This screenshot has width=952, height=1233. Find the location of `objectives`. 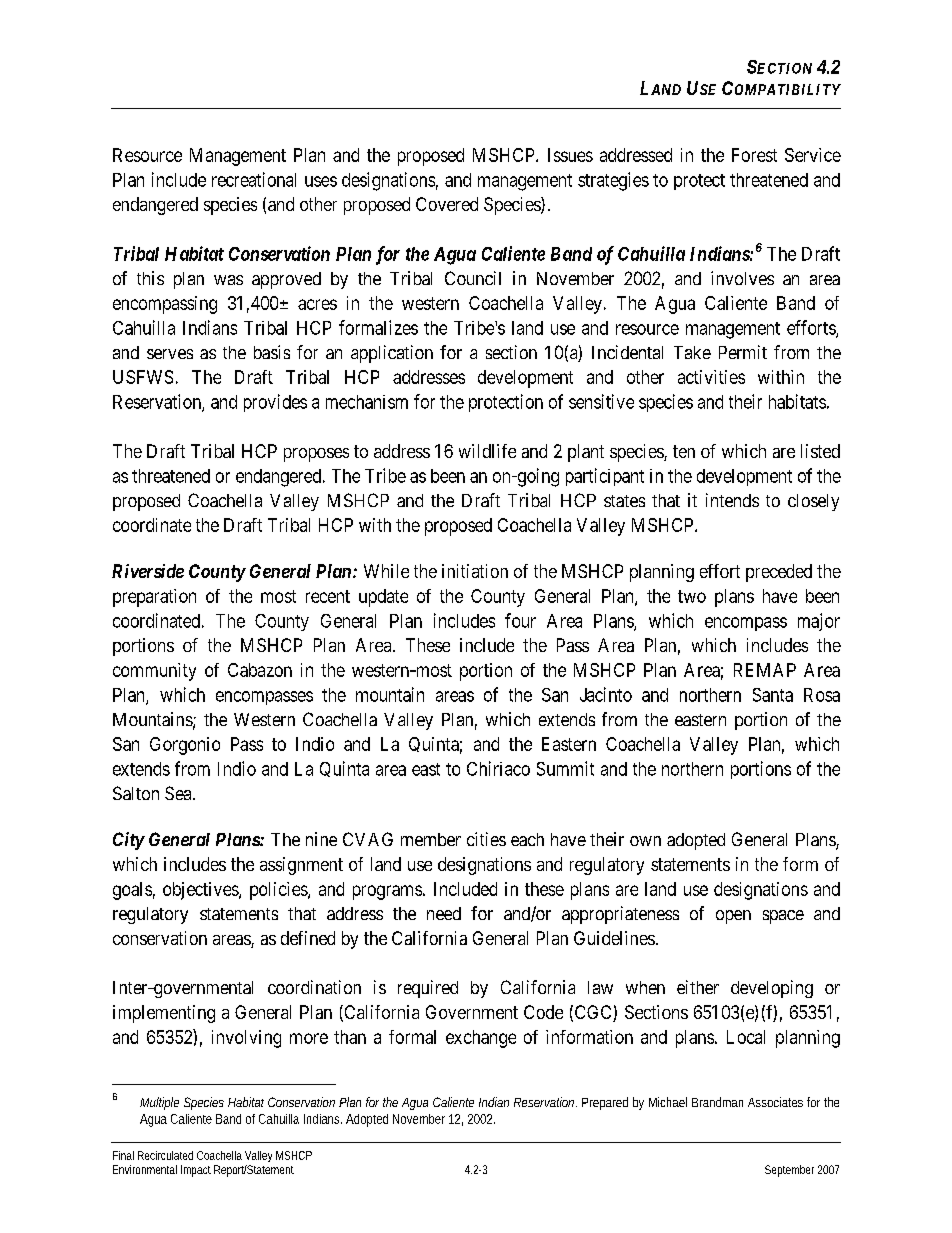

objectives is located at coordinates (201, 891).
